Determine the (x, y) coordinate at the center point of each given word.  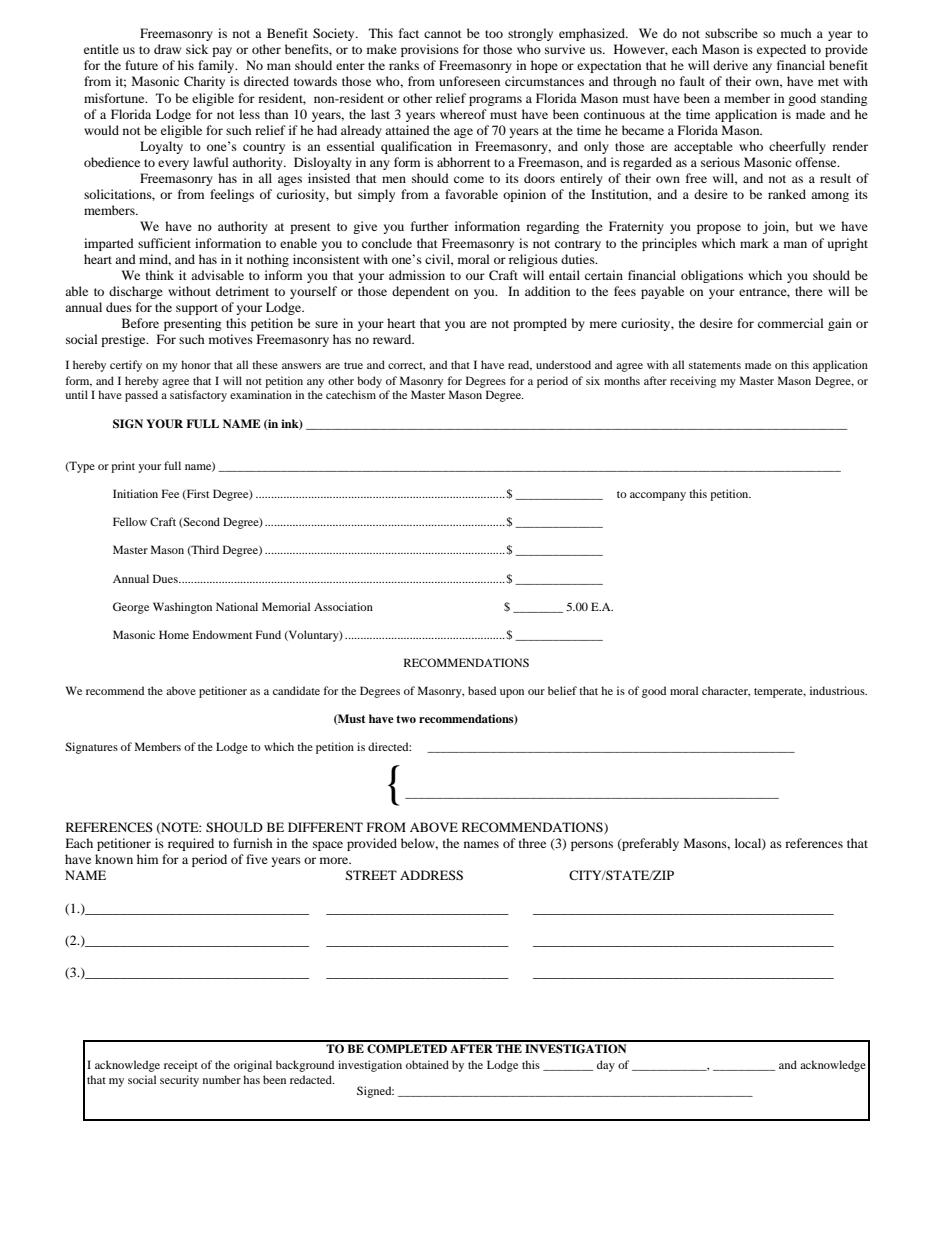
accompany (658, 496)
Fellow (130, 521)
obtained (427, 1064)
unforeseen (469, 81)
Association (343, 606)
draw (167, 49)
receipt (181, 1066)
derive (730, 65)
